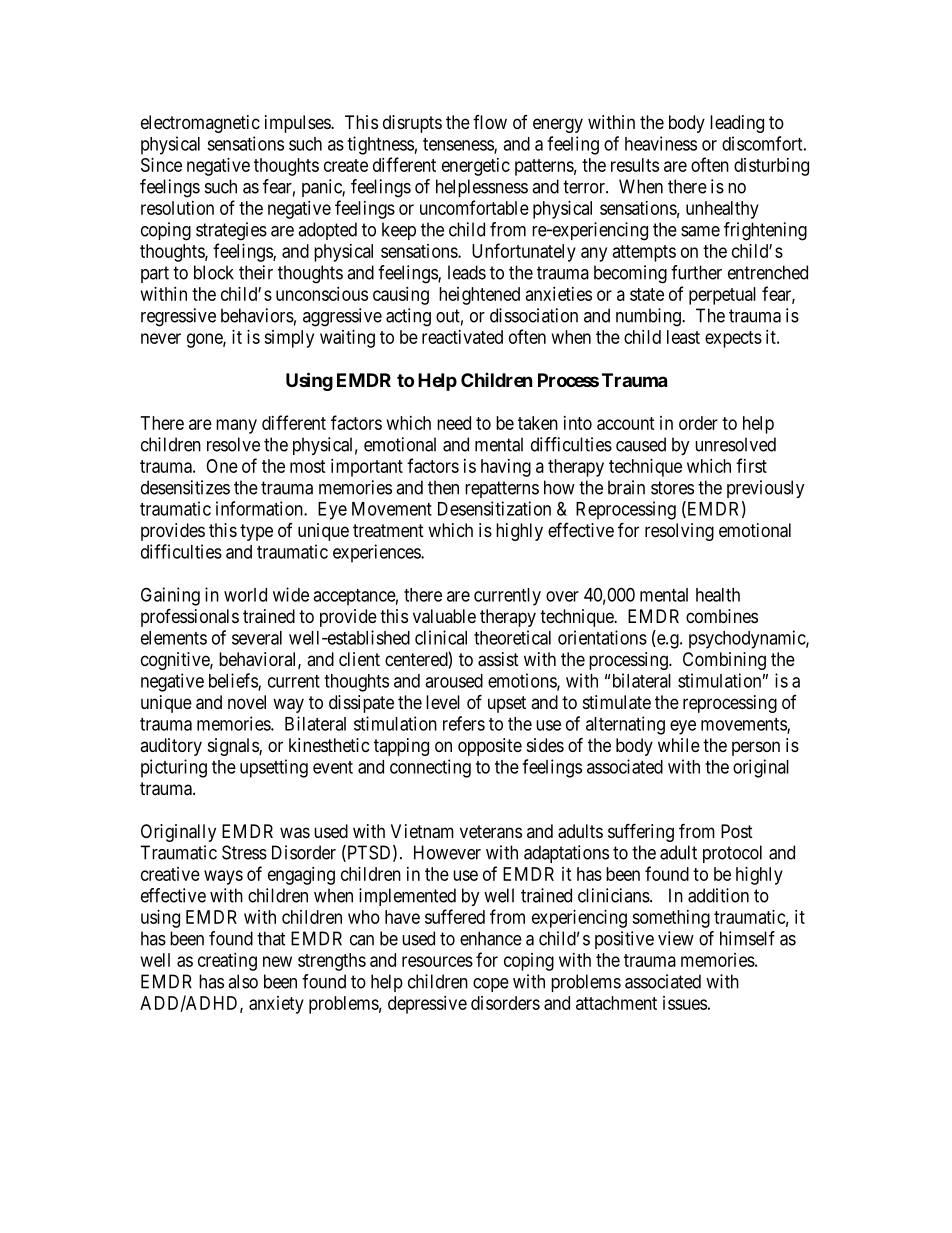 The image size is (952, 1233). I want to click on electromagnetic, so click(200, 124).
